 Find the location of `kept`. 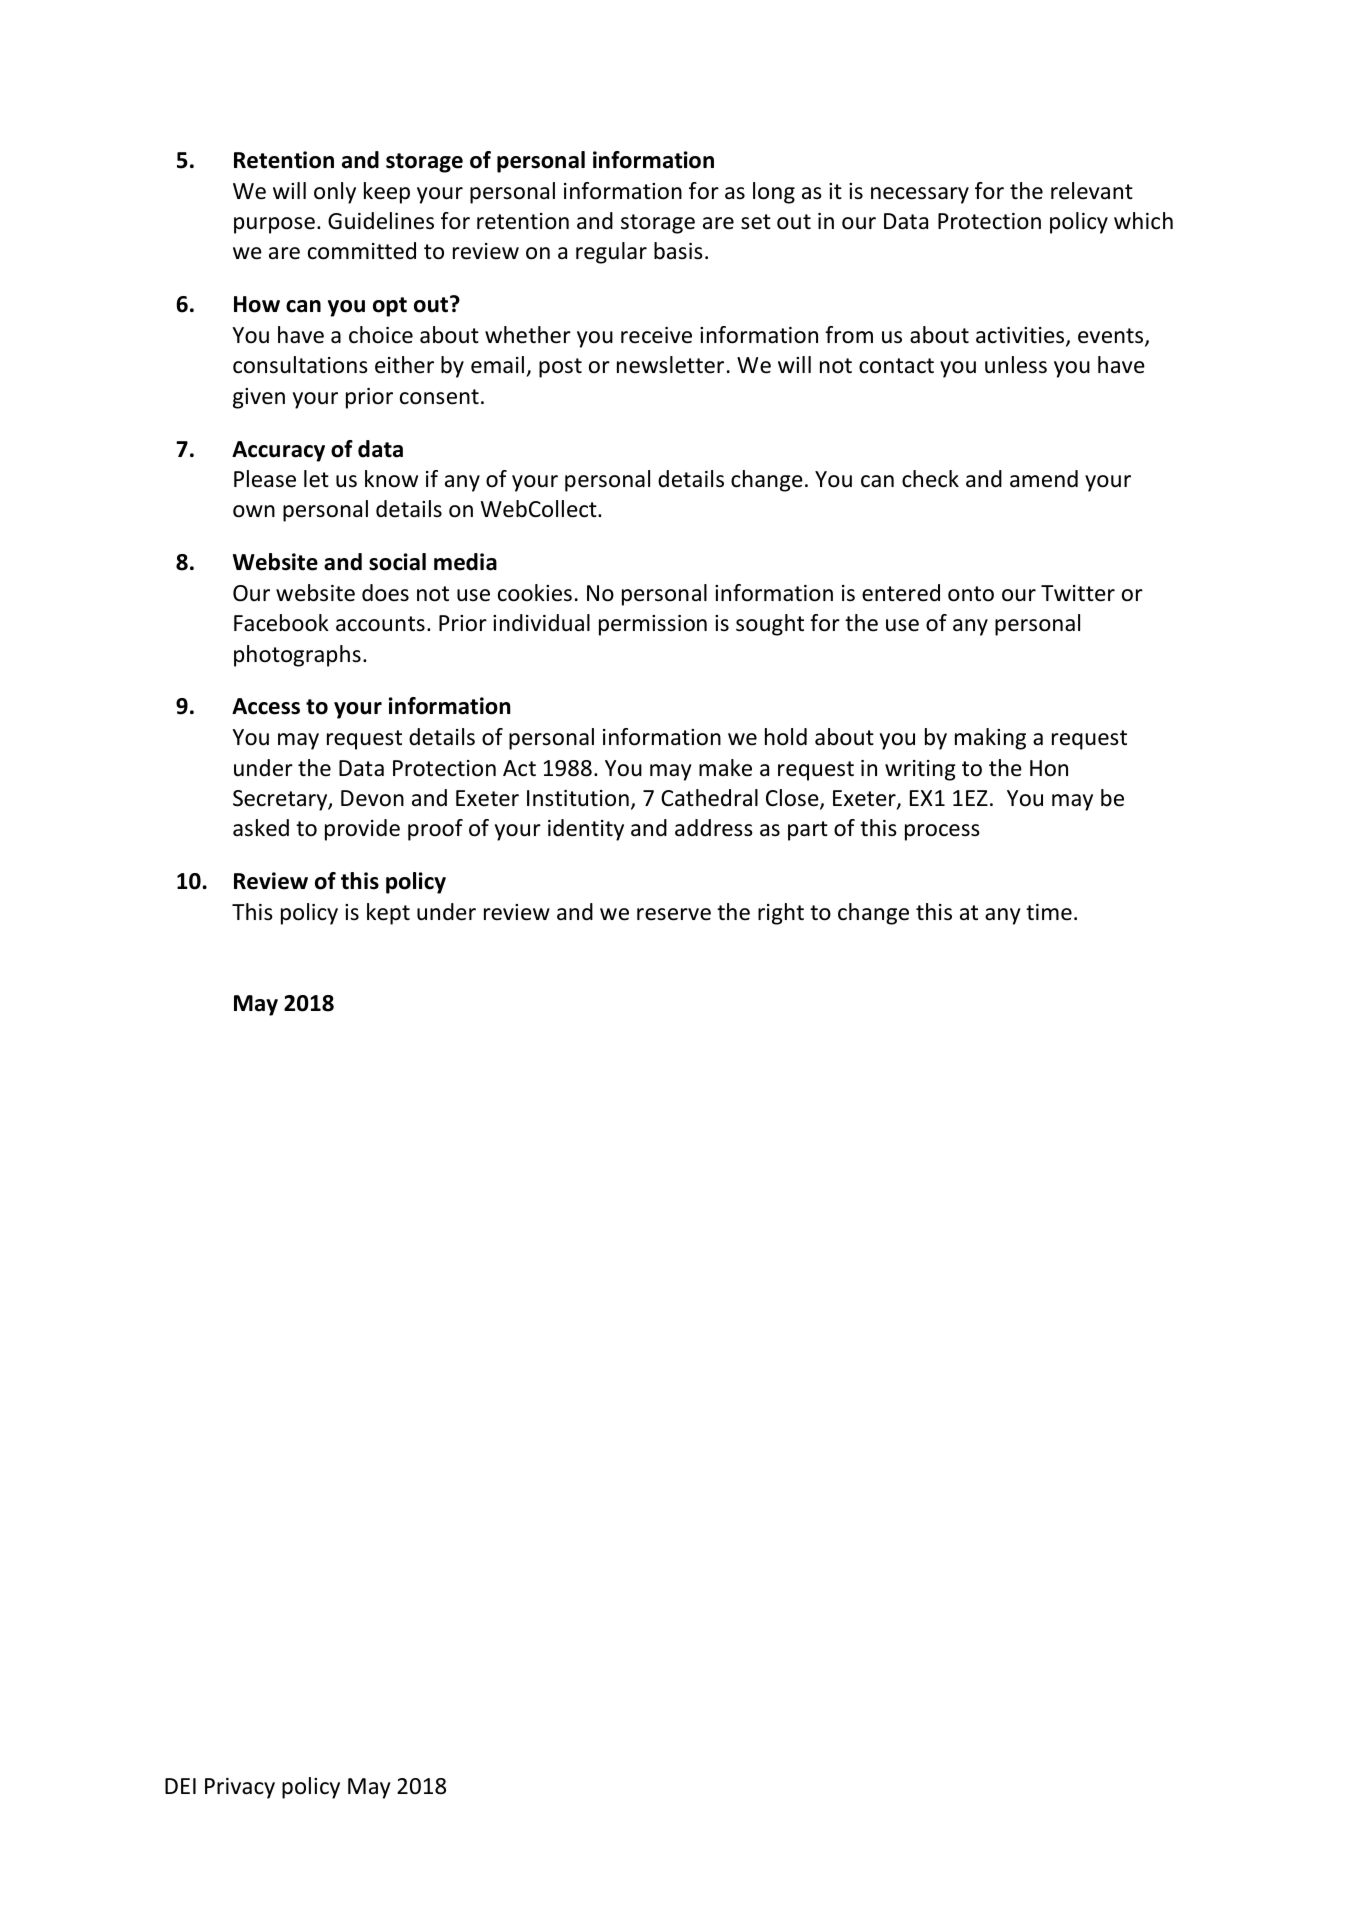

kept is located at coordinates (388, 914).
